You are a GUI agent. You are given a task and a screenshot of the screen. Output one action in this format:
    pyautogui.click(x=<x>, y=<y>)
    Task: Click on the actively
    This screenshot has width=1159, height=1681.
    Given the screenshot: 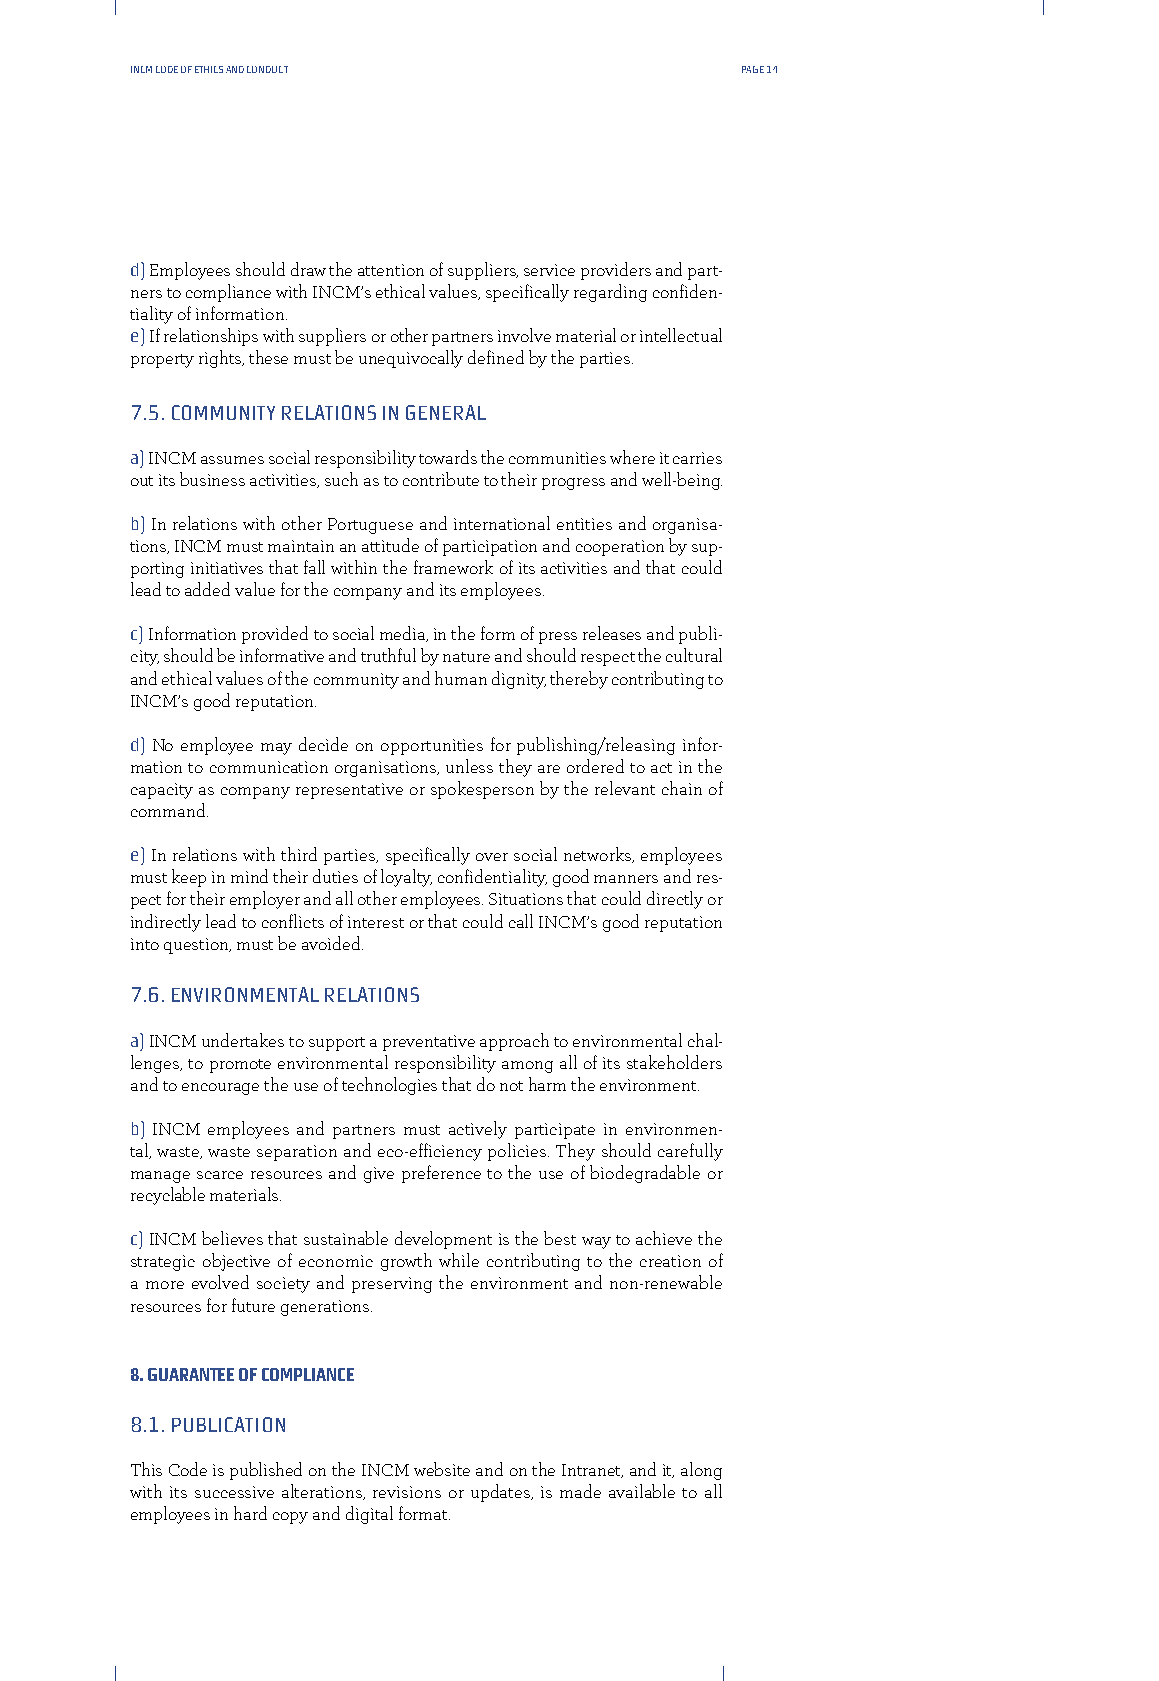 What is the action you would take?
    pyautogui.click(x=478, y=1130)
